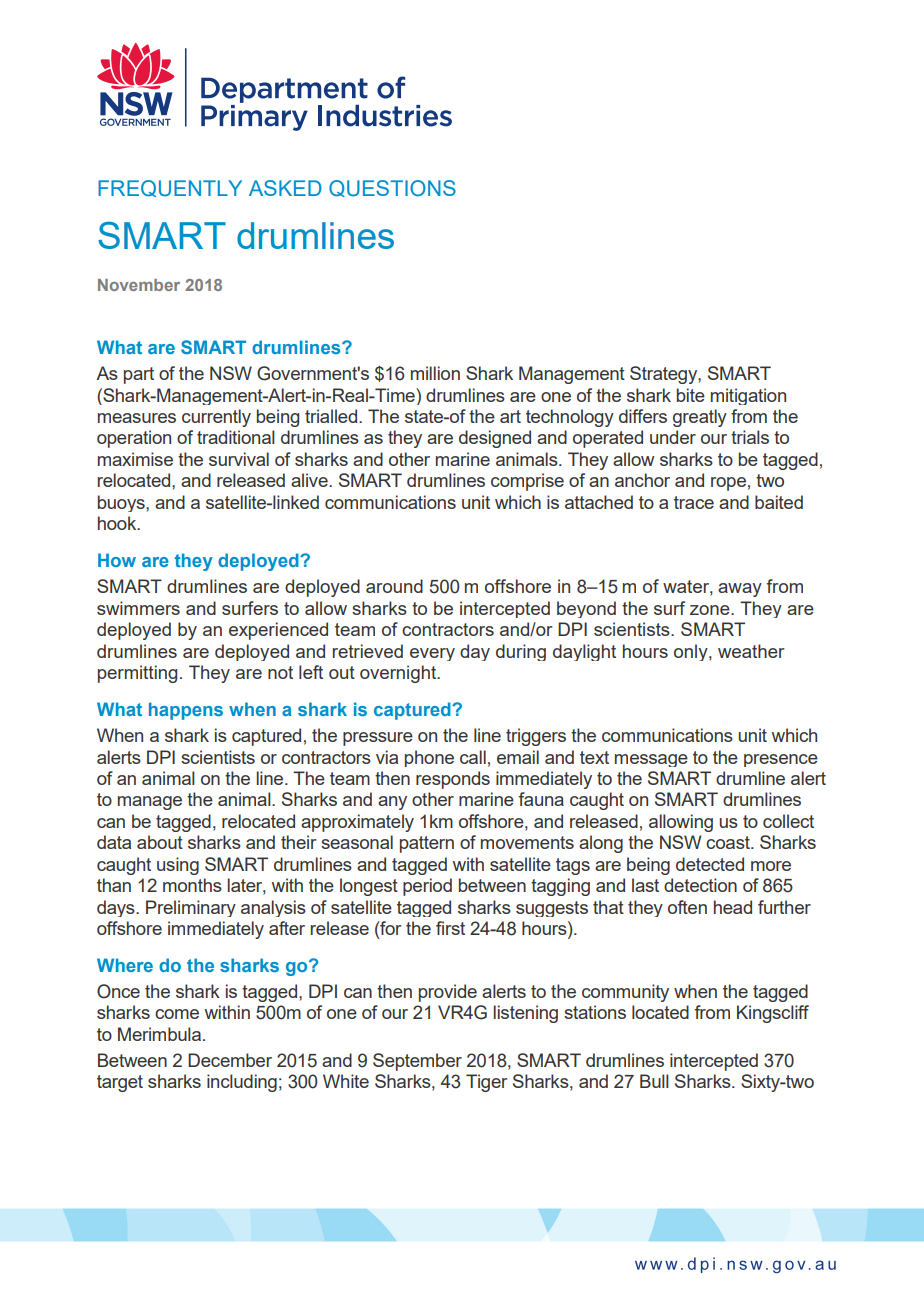  What do you see at coordinates (495, 439) in the image?
I see `designed` at bounding box center [495, 439].
